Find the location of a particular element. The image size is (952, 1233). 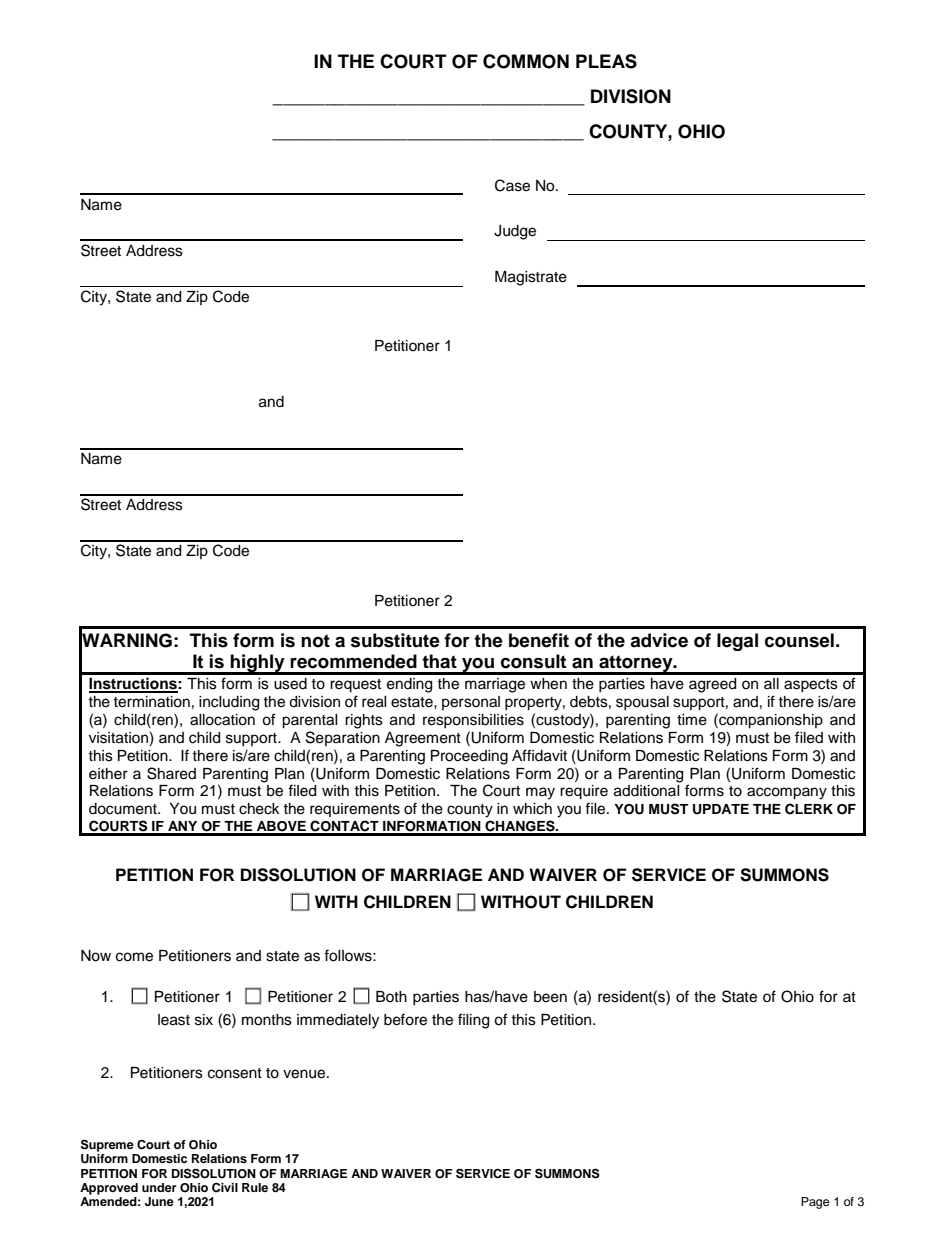

highly is located at coordinates (258, 664).
